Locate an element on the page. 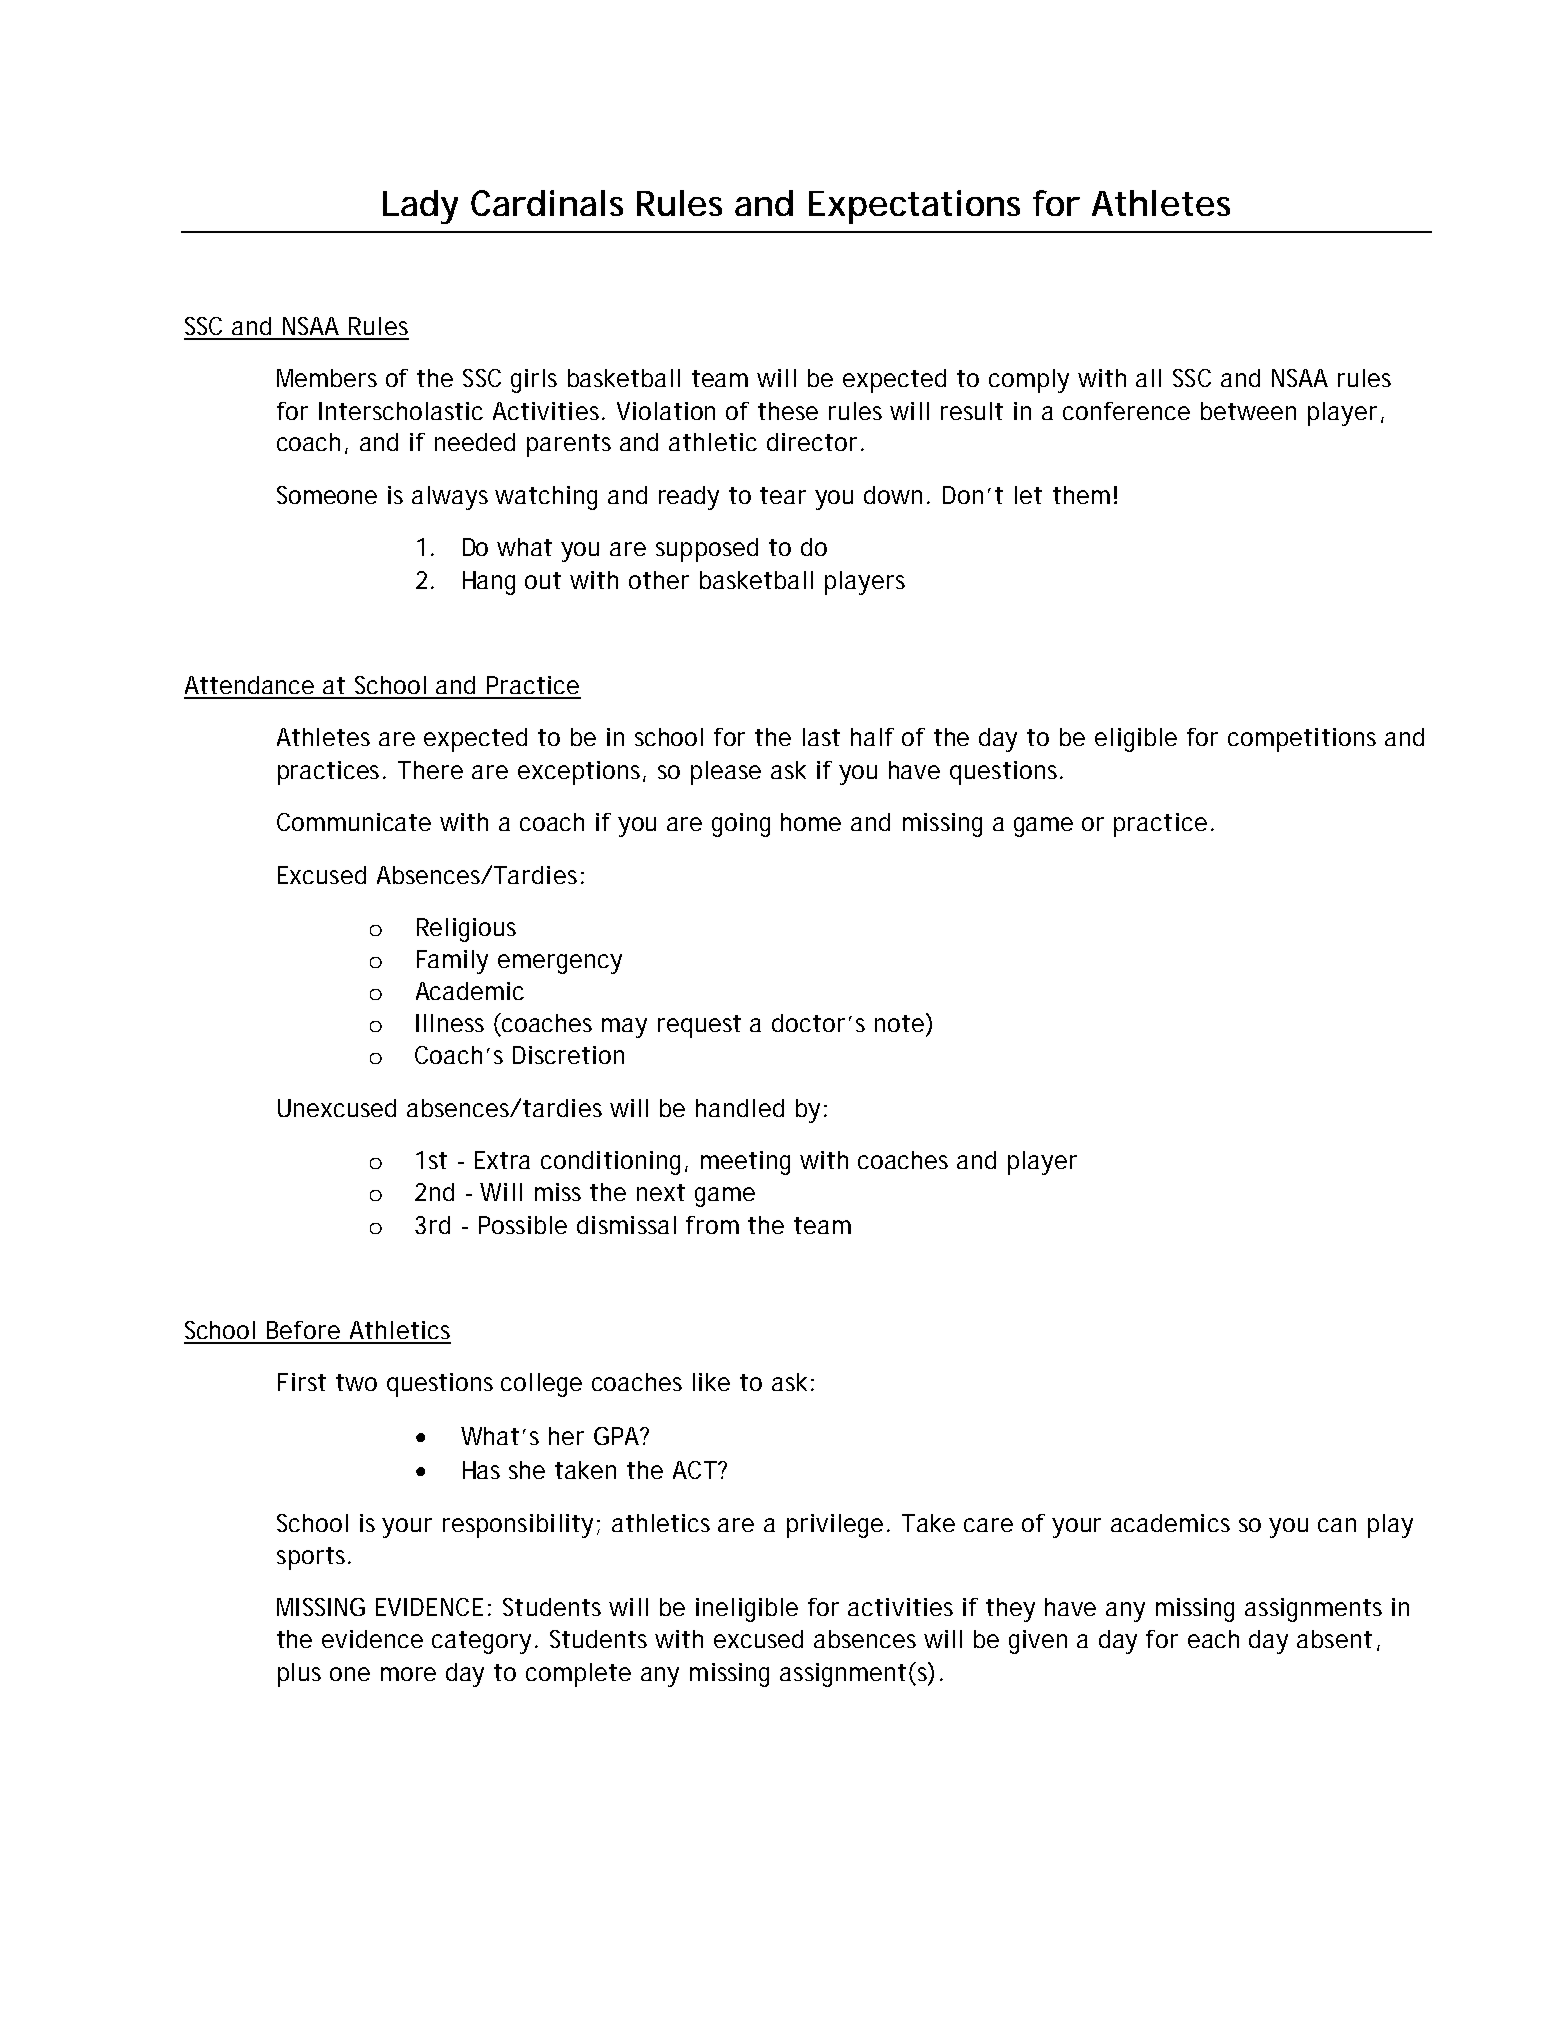  Cardinals is located at coordinates (547, 203).
